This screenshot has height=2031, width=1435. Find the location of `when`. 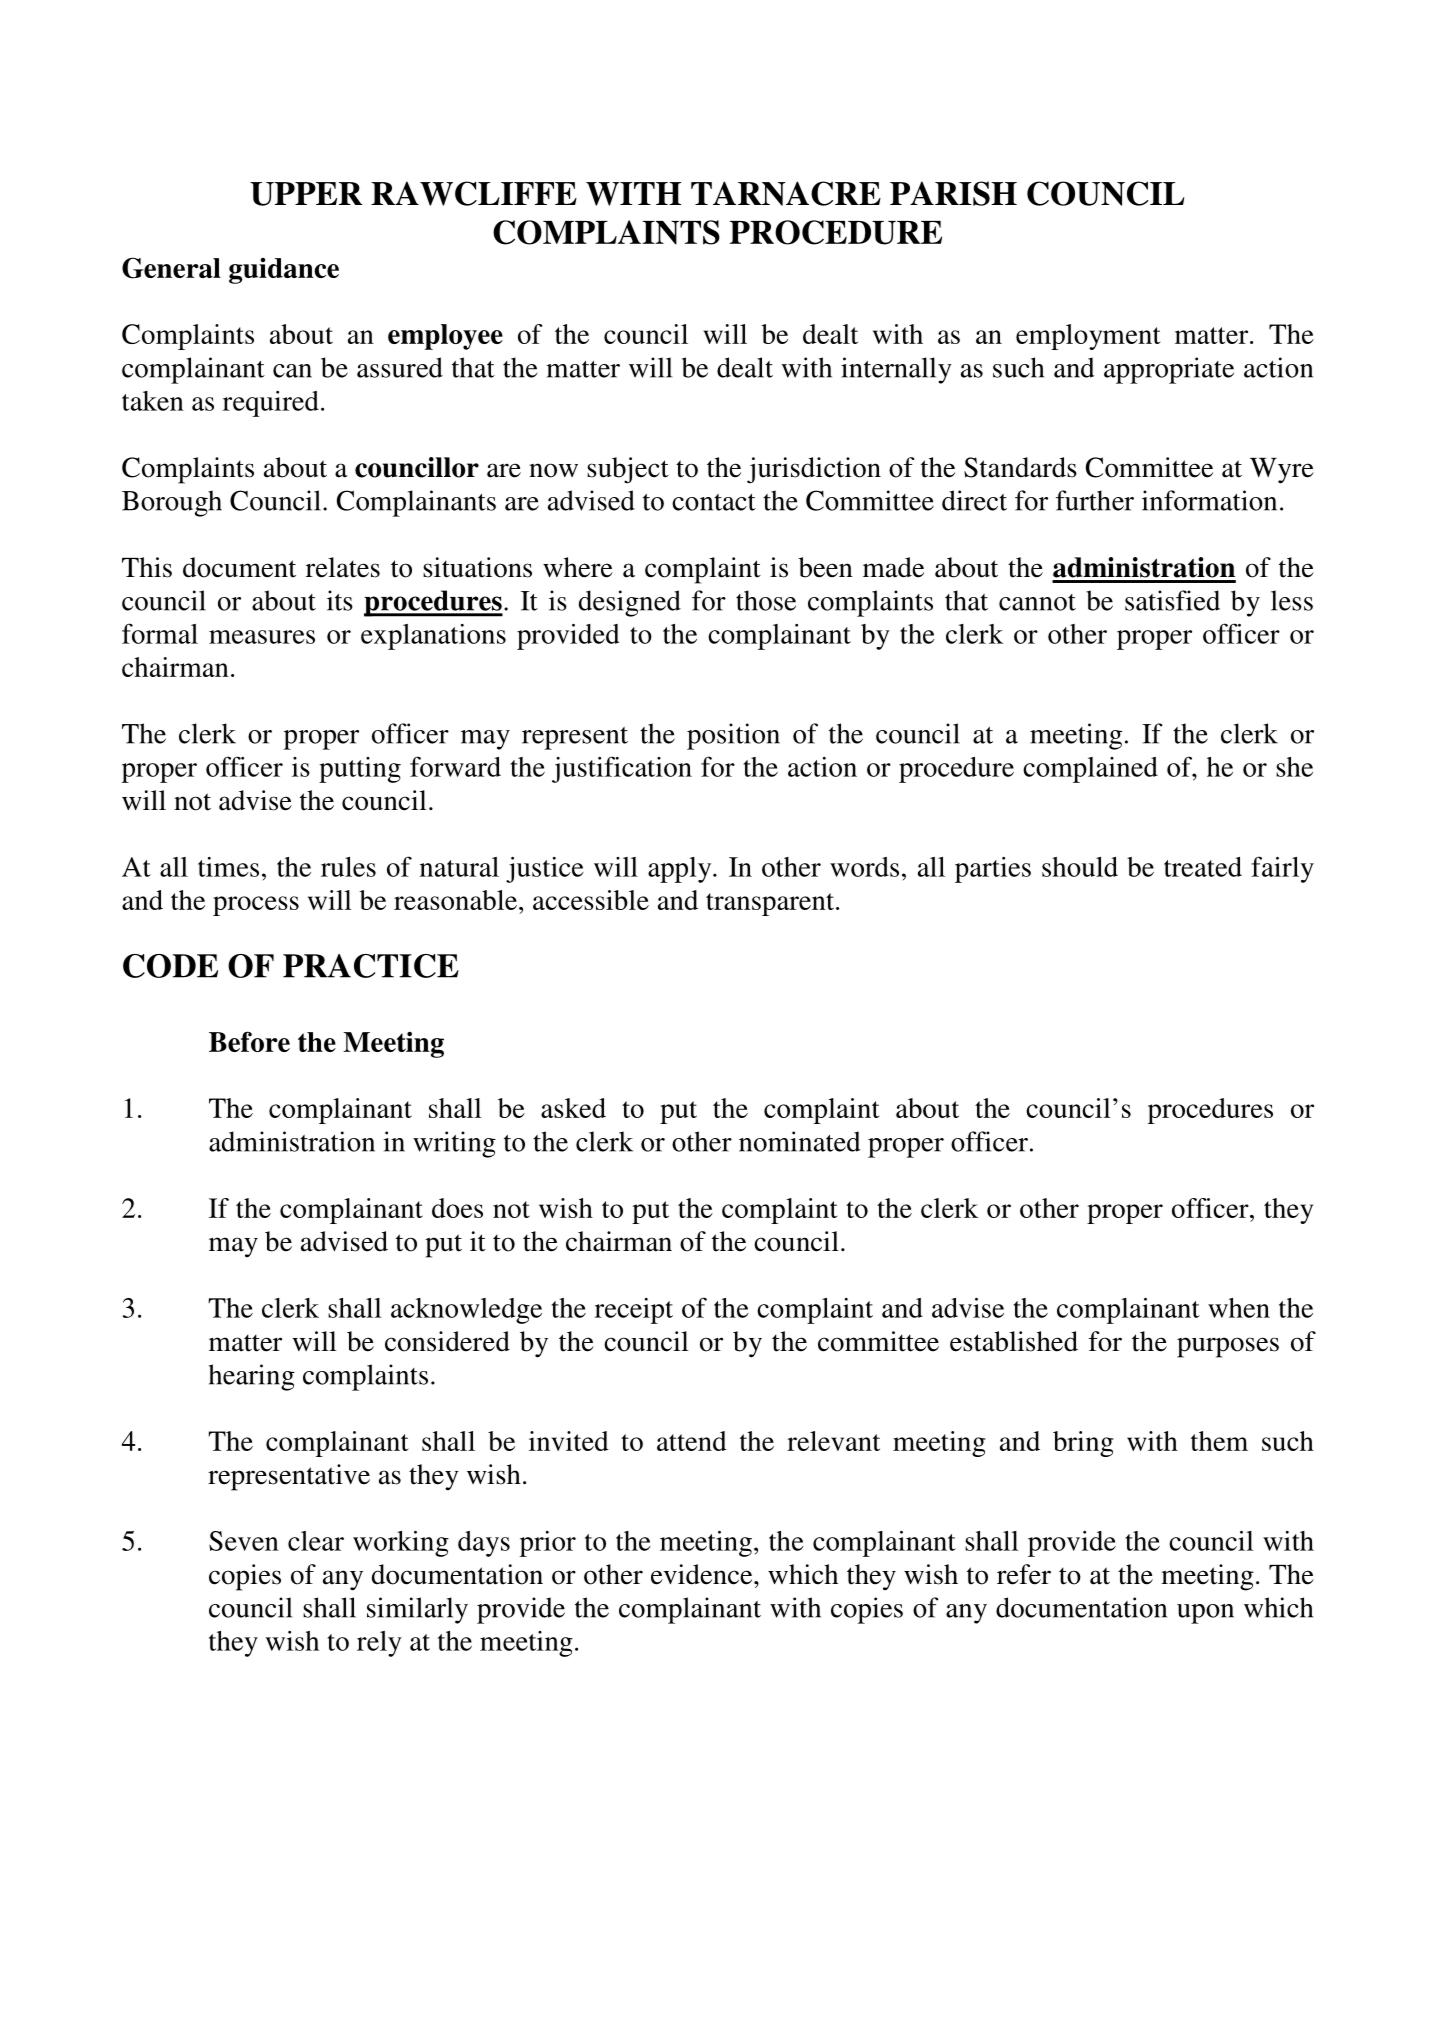

when is located at coordinates (1239, 1308).
